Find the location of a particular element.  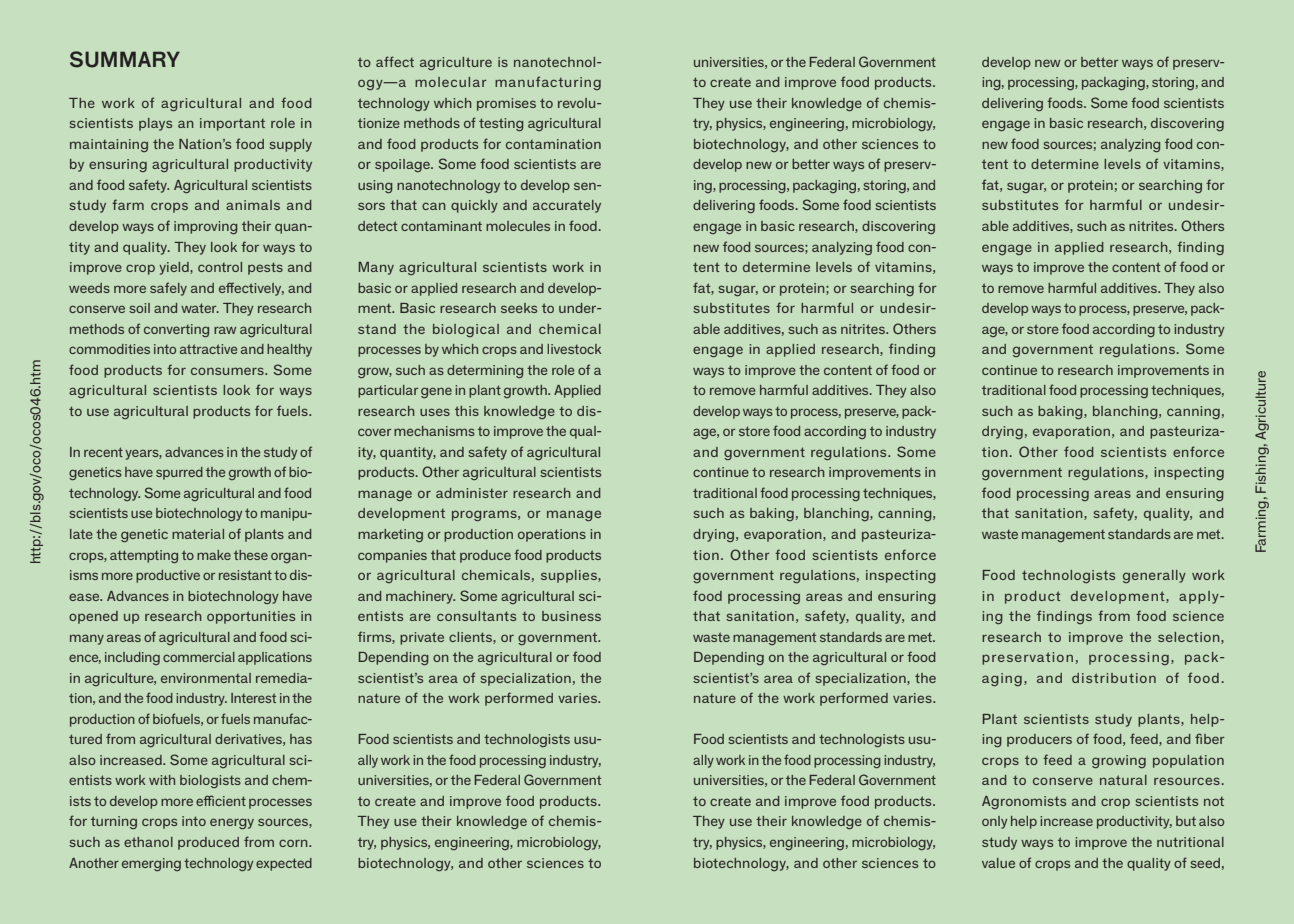

energy is located at coordinates (232, 823).
